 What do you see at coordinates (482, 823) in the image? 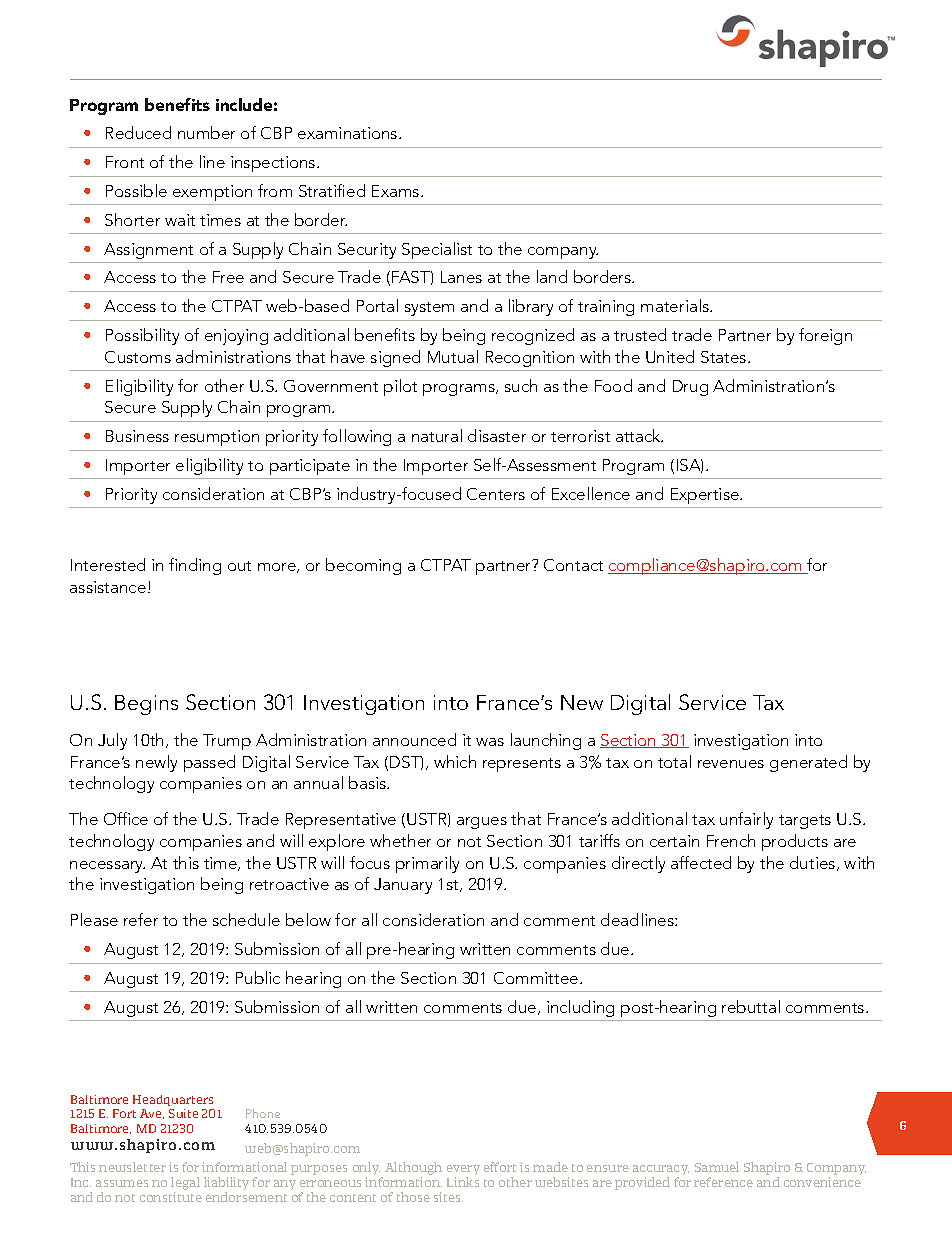
I see `argues` at bounding box center [482, 823].
